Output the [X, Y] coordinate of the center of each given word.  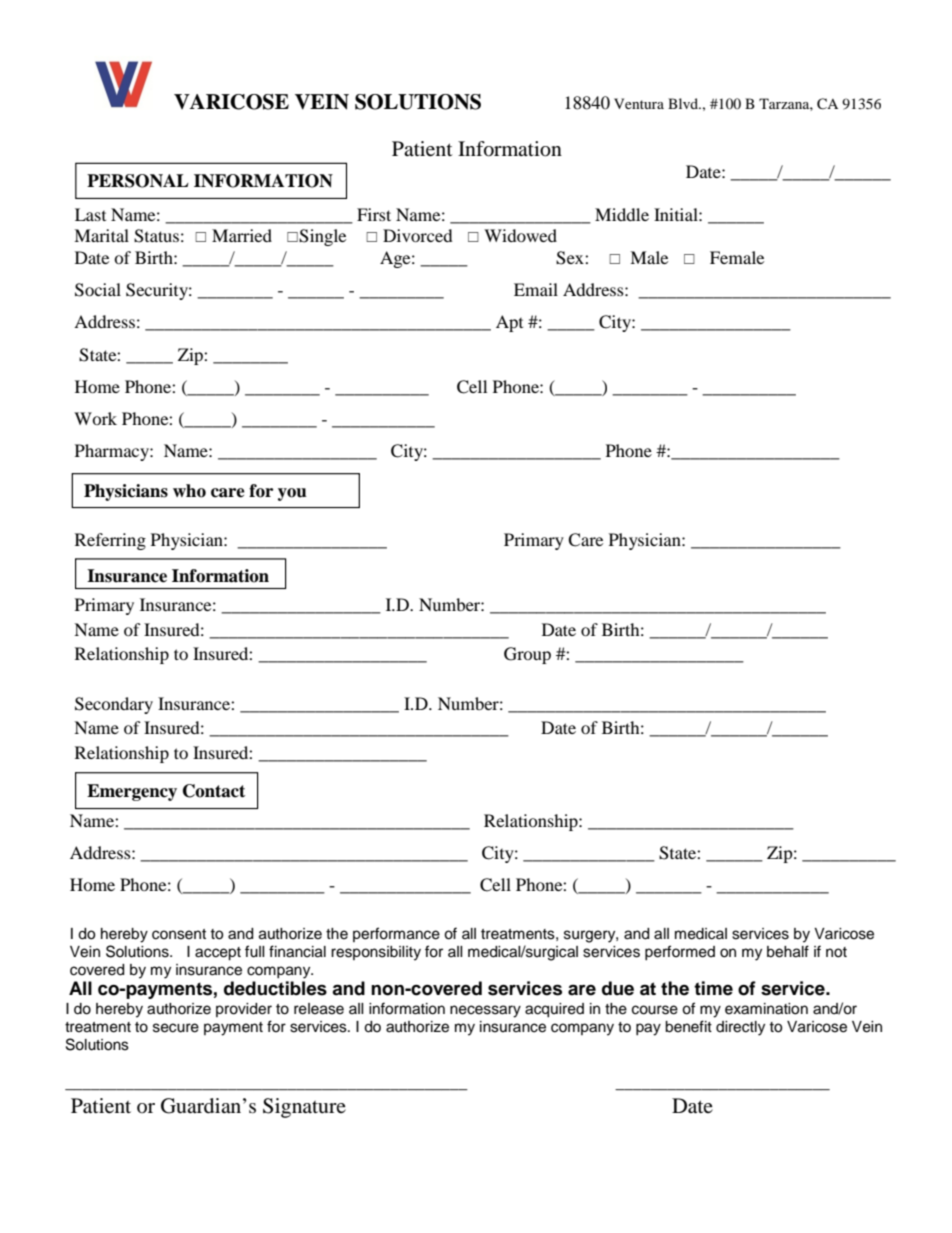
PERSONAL [138, 181]
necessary [485, 1011]
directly [740, 1028]
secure [176, 1028]
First [374, 214]
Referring [110, 541]
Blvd [684, 103]
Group [527, 655]
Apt [509, 323]
